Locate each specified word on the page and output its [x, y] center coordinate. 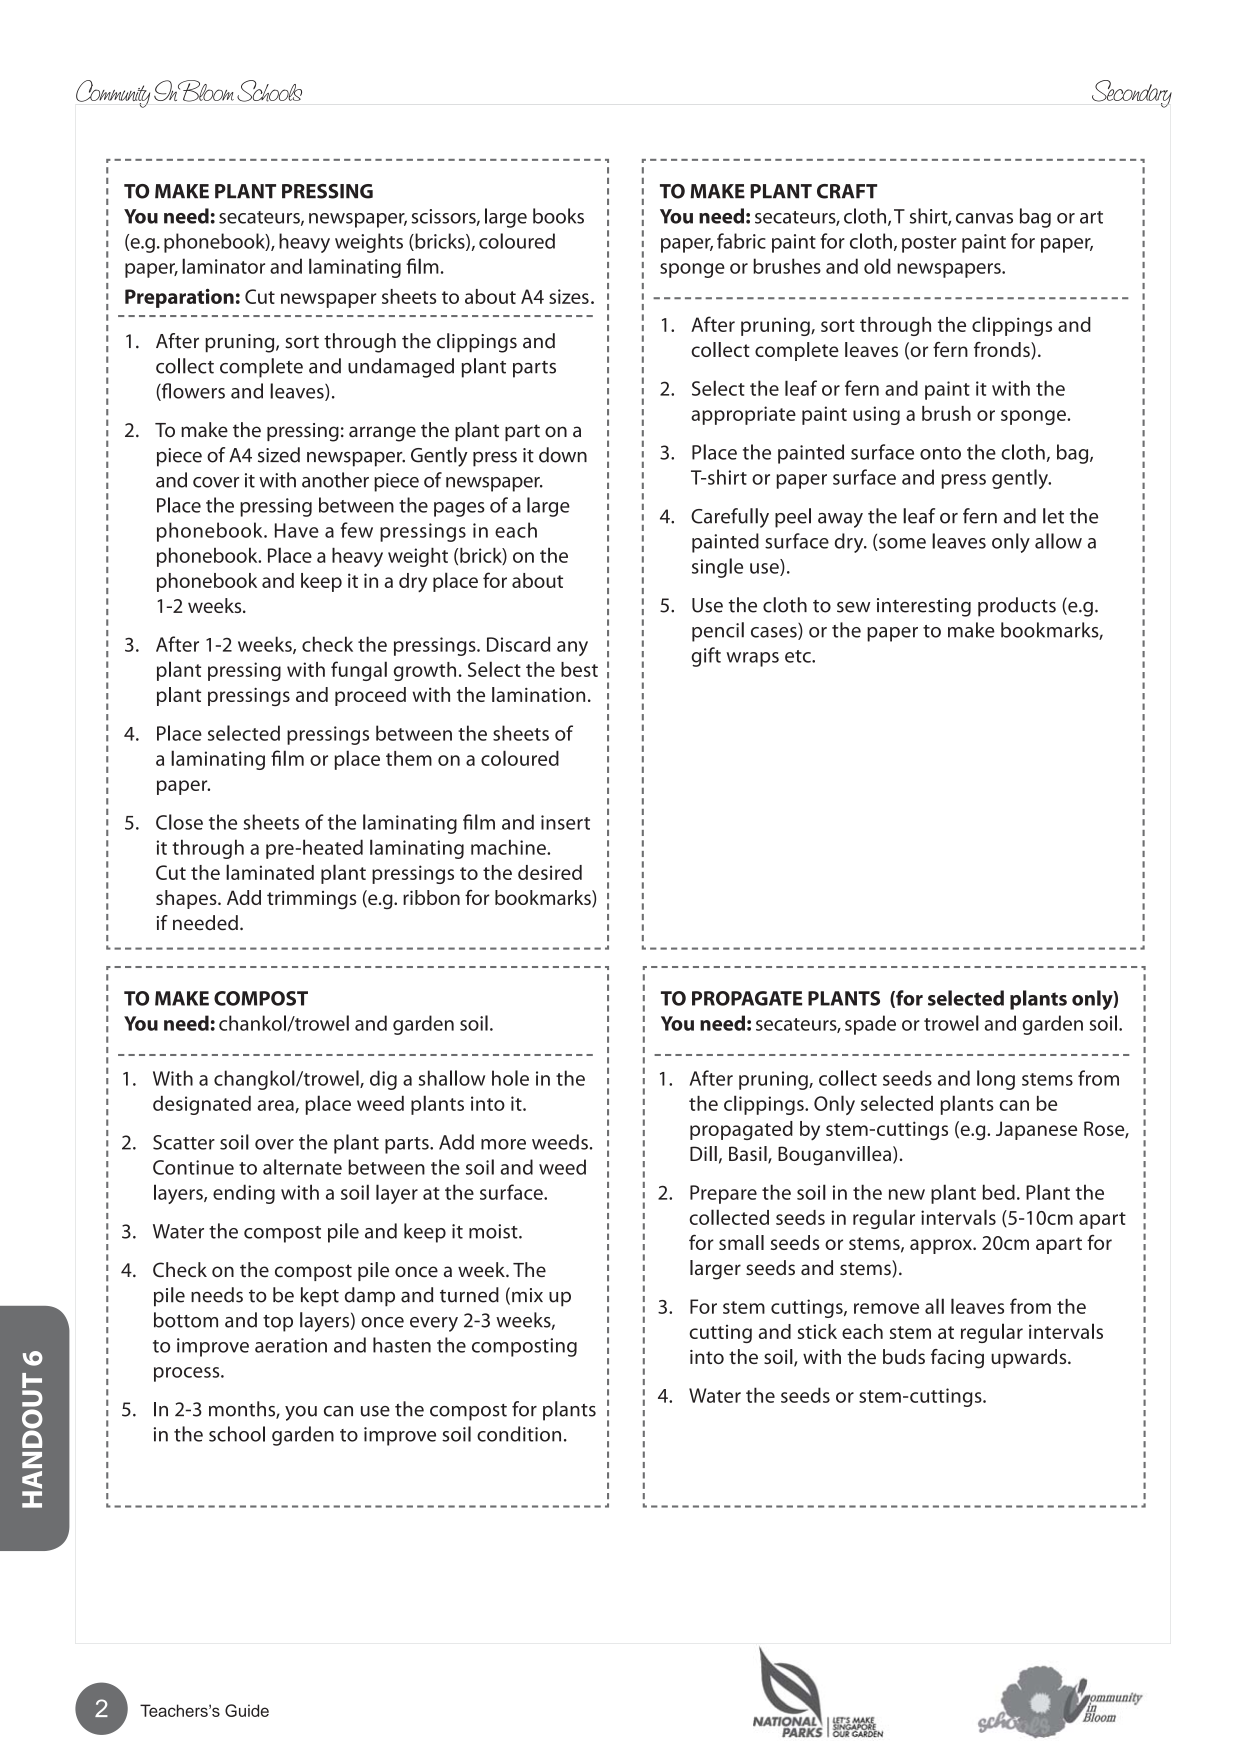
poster [929, 244]
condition [519, 1434]
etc [799, 656]
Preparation [179, 298]
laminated [270, 872]
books [558, 216]
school [237, 1434]
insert [565, 822]
